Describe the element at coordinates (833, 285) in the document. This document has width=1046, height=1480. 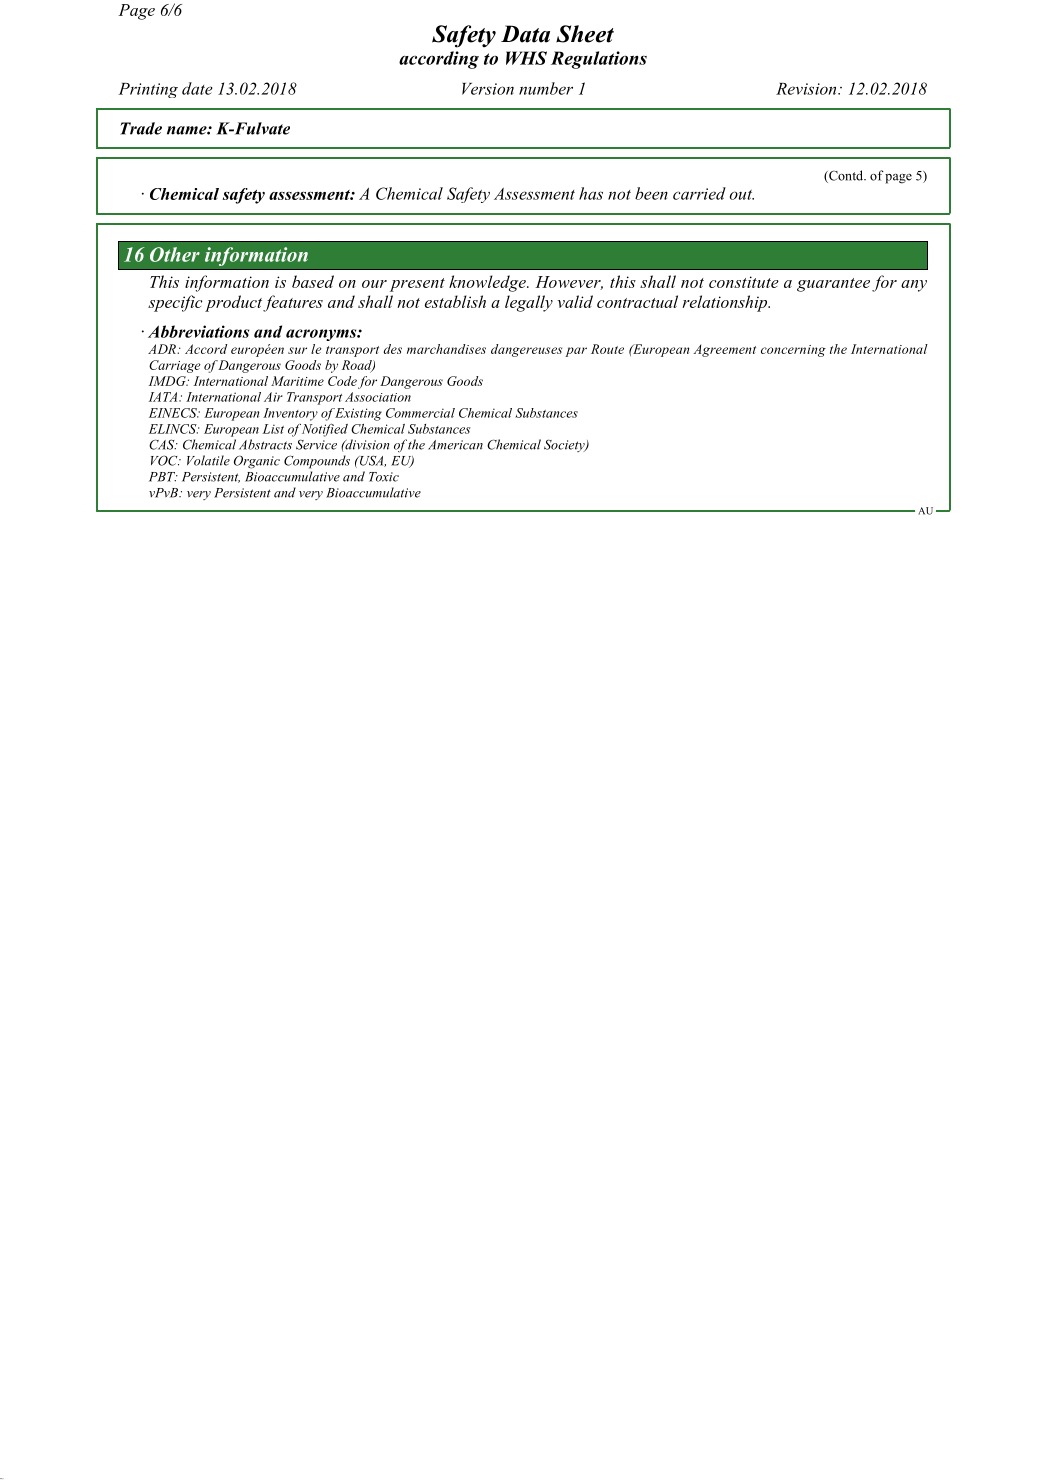
I see `guarantee` at that location.
